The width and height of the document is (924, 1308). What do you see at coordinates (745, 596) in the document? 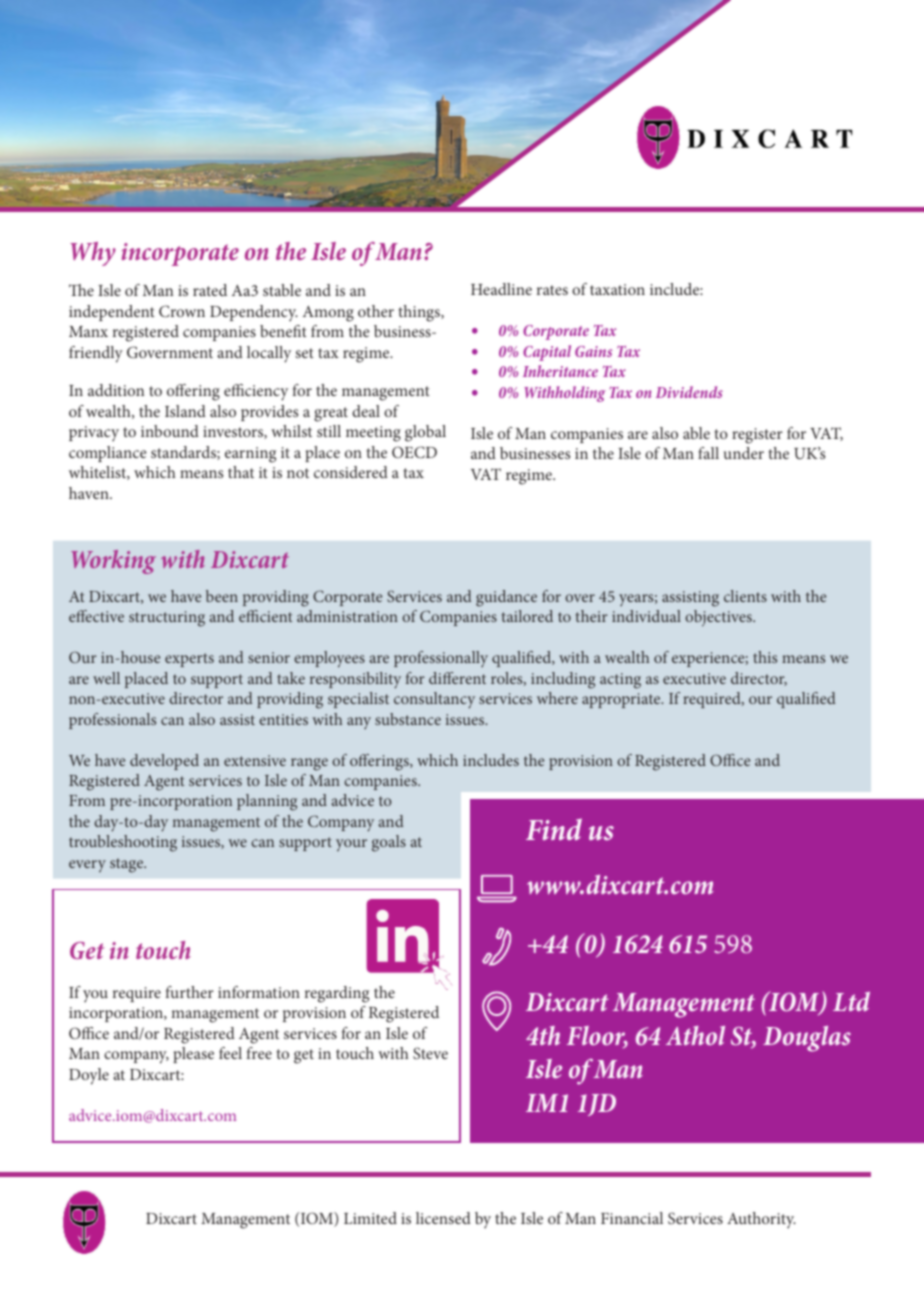
I see `clients` at bounding box center [745, 596].
